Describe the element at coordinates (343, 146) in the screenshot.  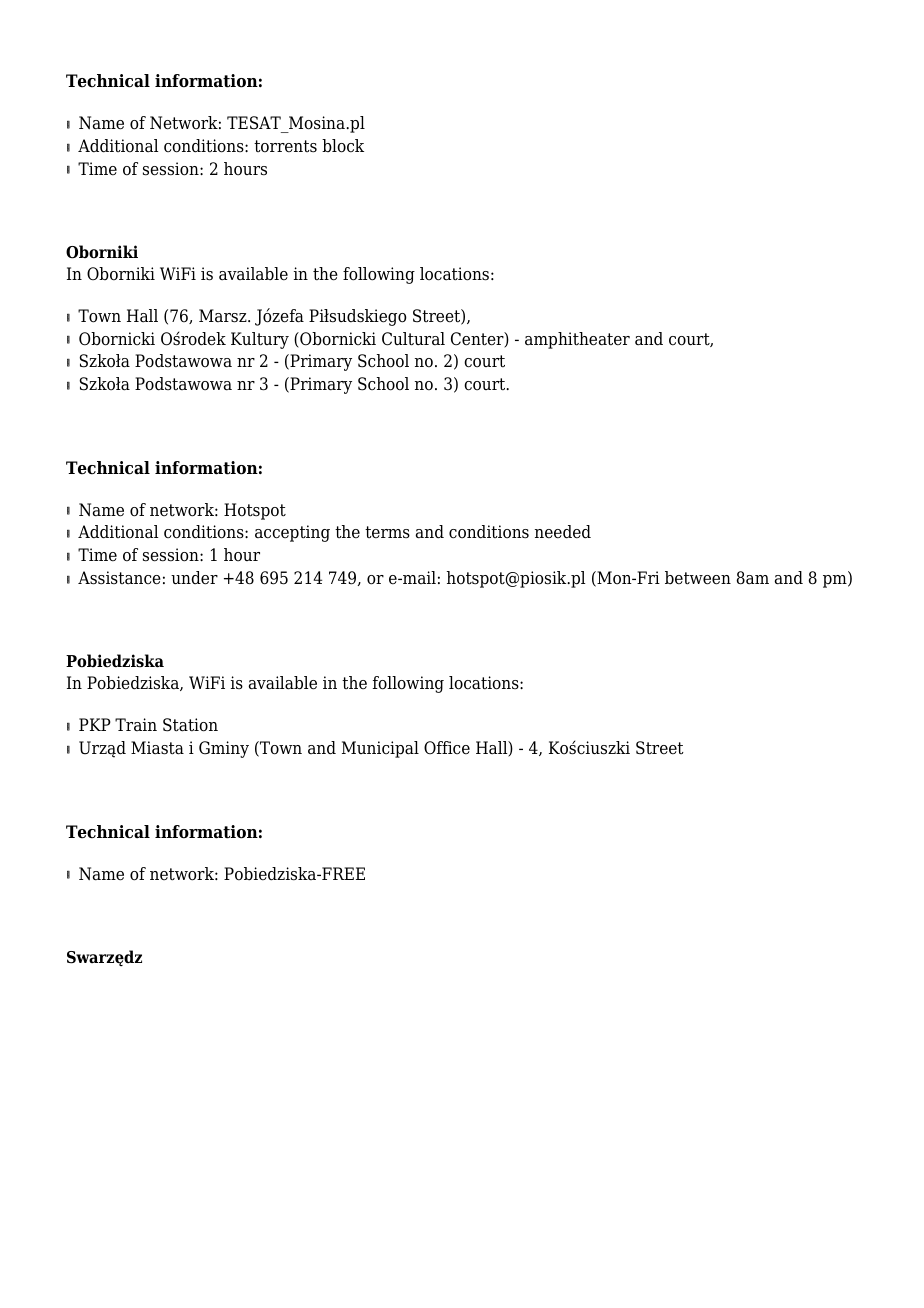
I see `block` at that location.
